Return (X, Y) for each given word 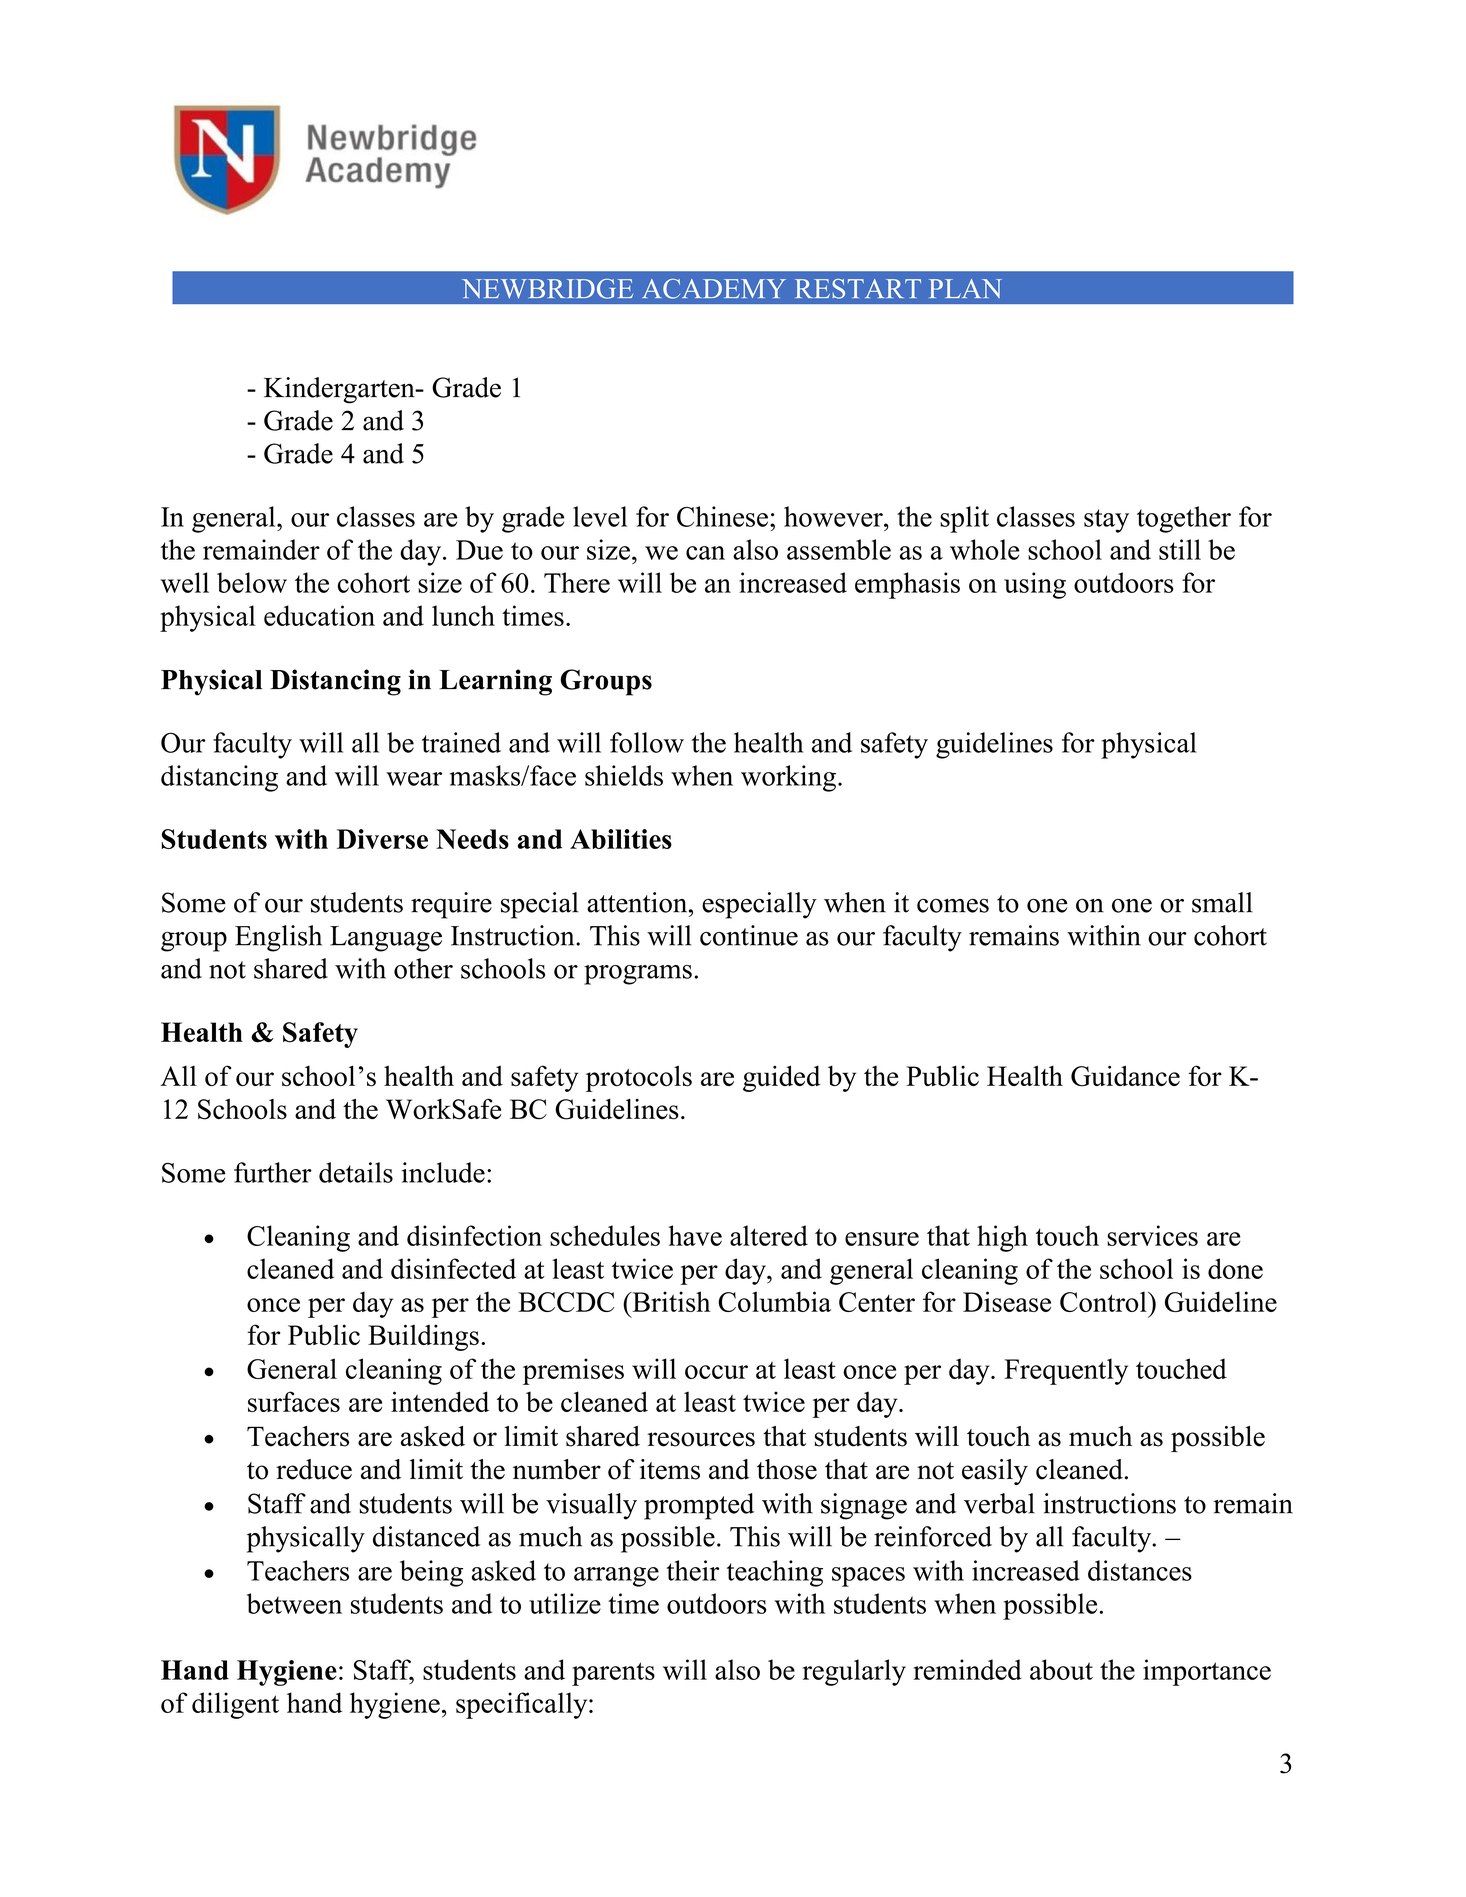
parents (613, 1674)
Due (479, 550)
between (294, 1603)
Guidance (1125, 1076)
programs (638, 975)
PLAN (965, 288)
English (278, 938)
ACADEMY (714, 289)
